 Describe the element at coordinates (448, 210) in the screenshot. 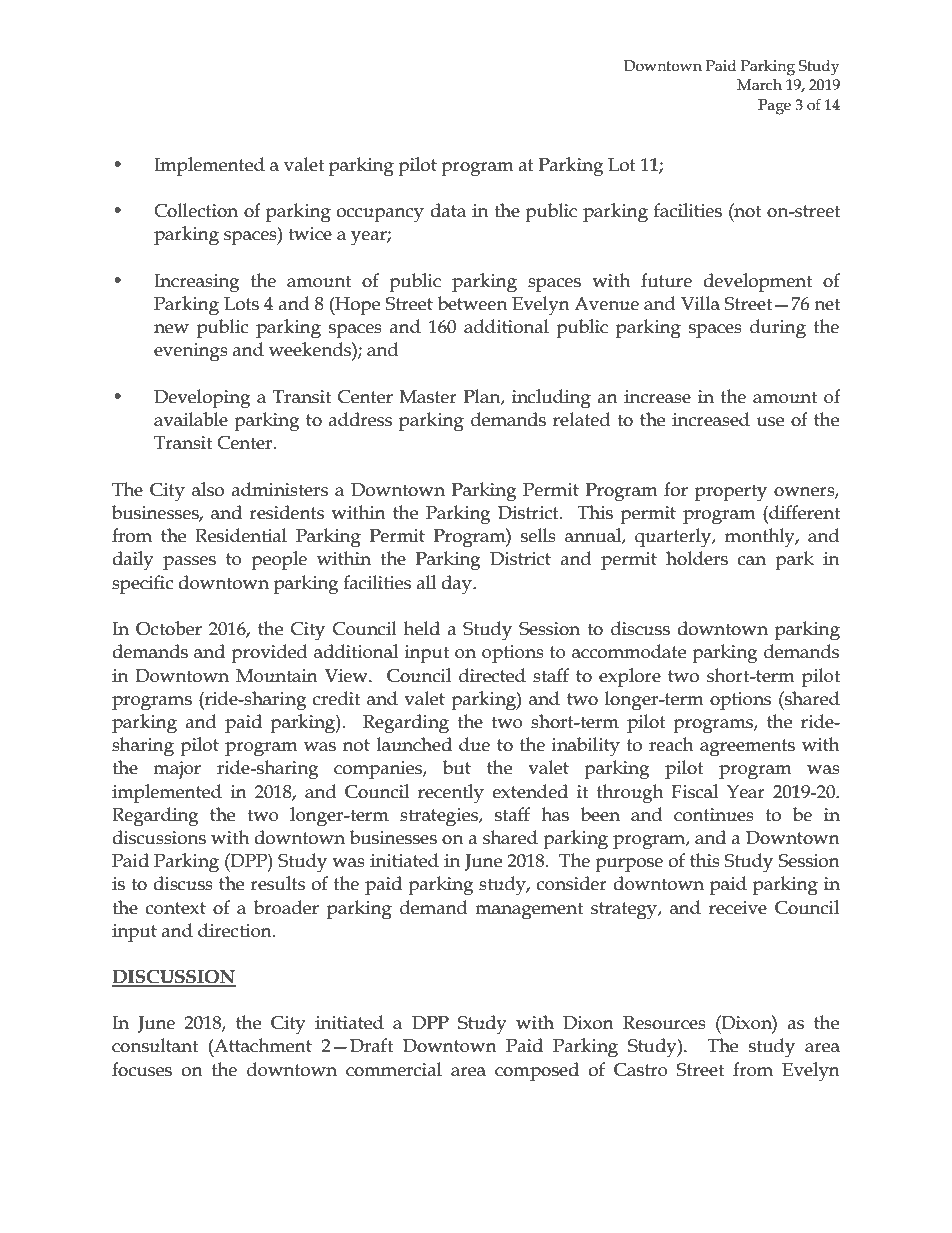

I see `data` at that location.
